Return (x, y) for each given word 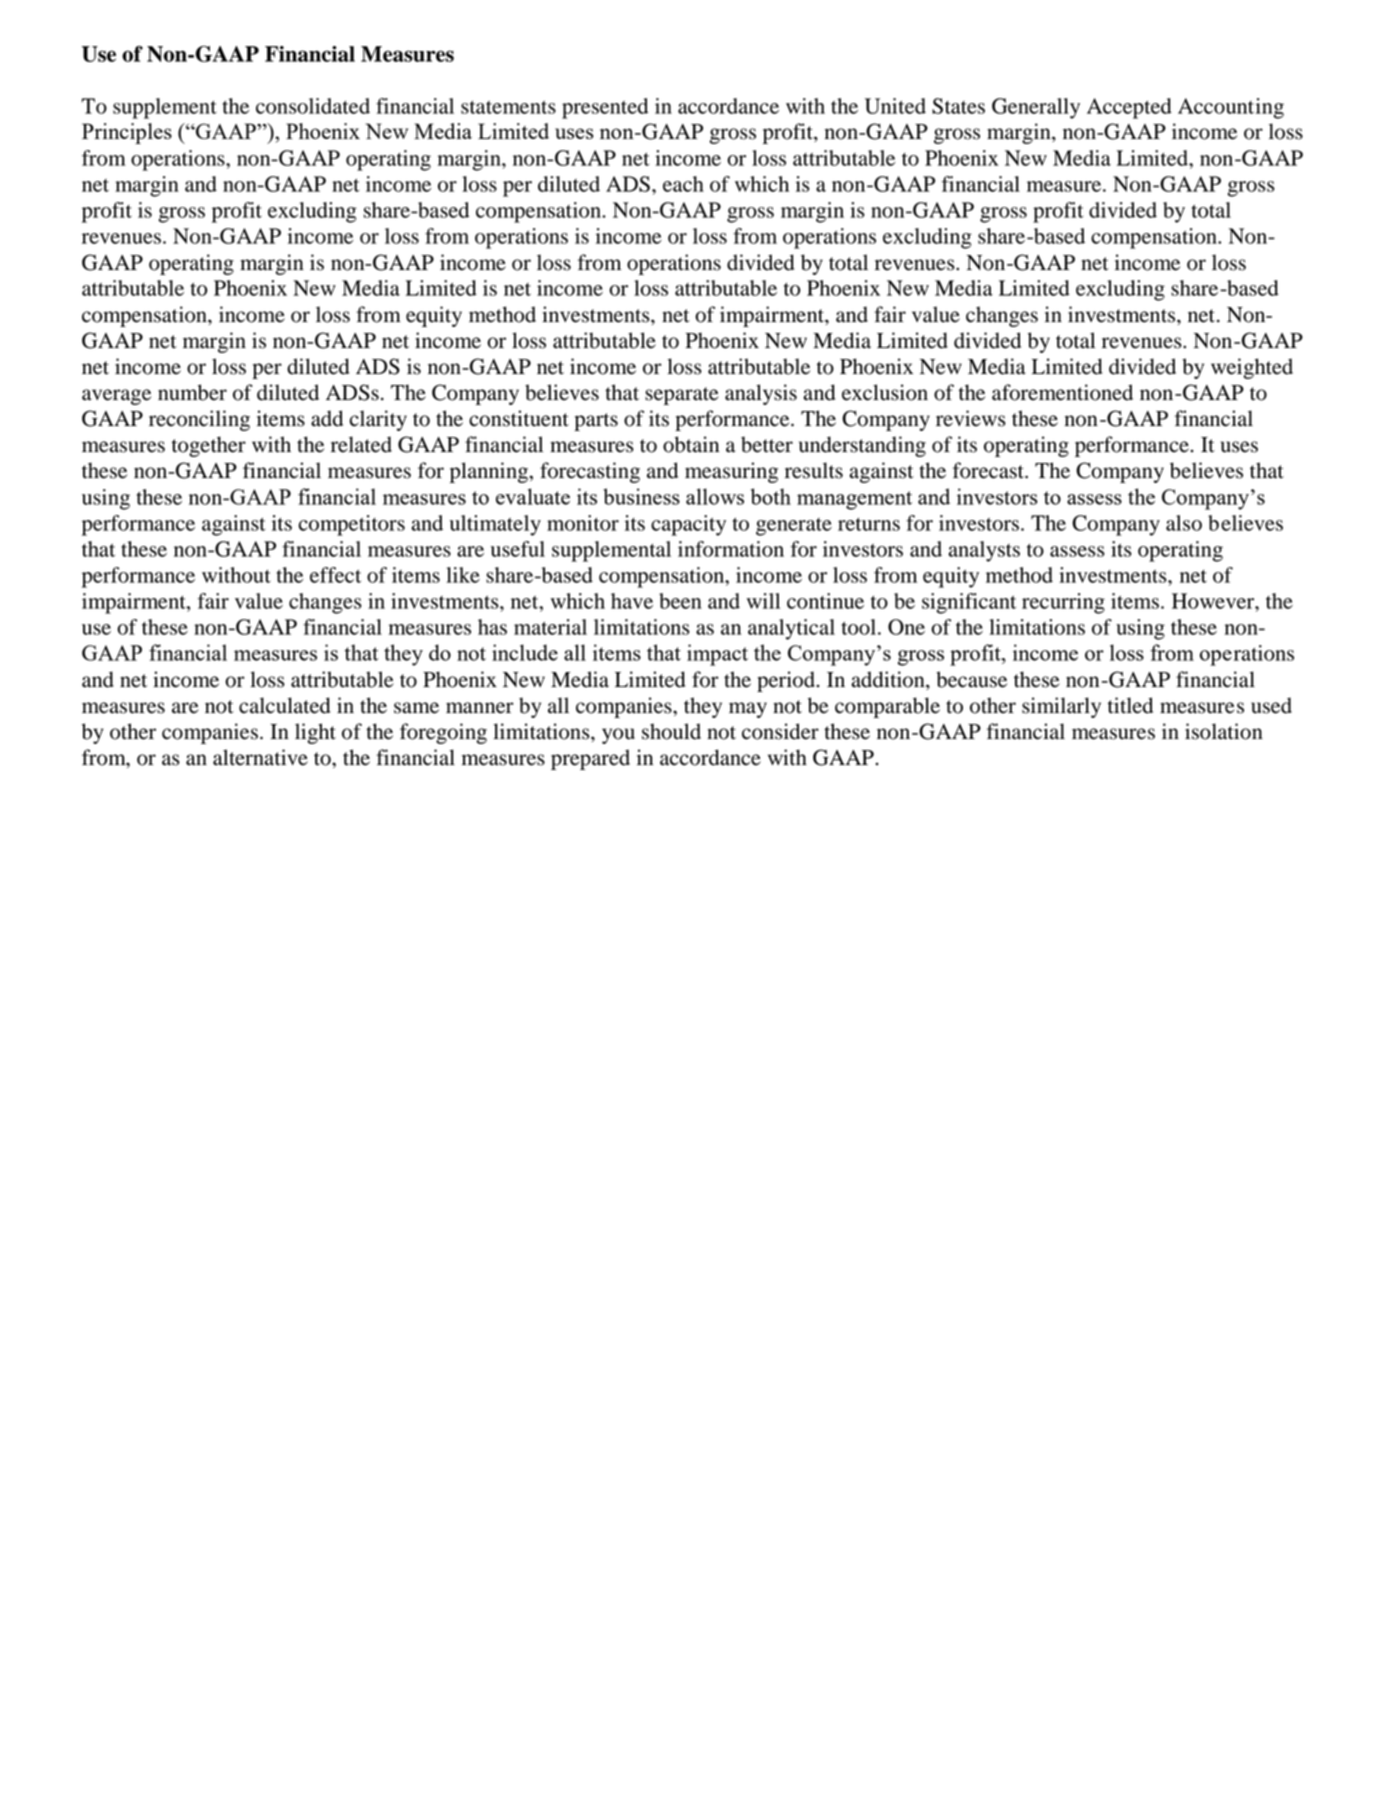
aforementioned (1062, 392)
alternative (260, 757)
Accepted (1129, 108)
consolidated (313, 106)
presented (605, 108)
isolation (1224, 731)
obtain (691, 444)
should (671, 731)
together (209, 446)
